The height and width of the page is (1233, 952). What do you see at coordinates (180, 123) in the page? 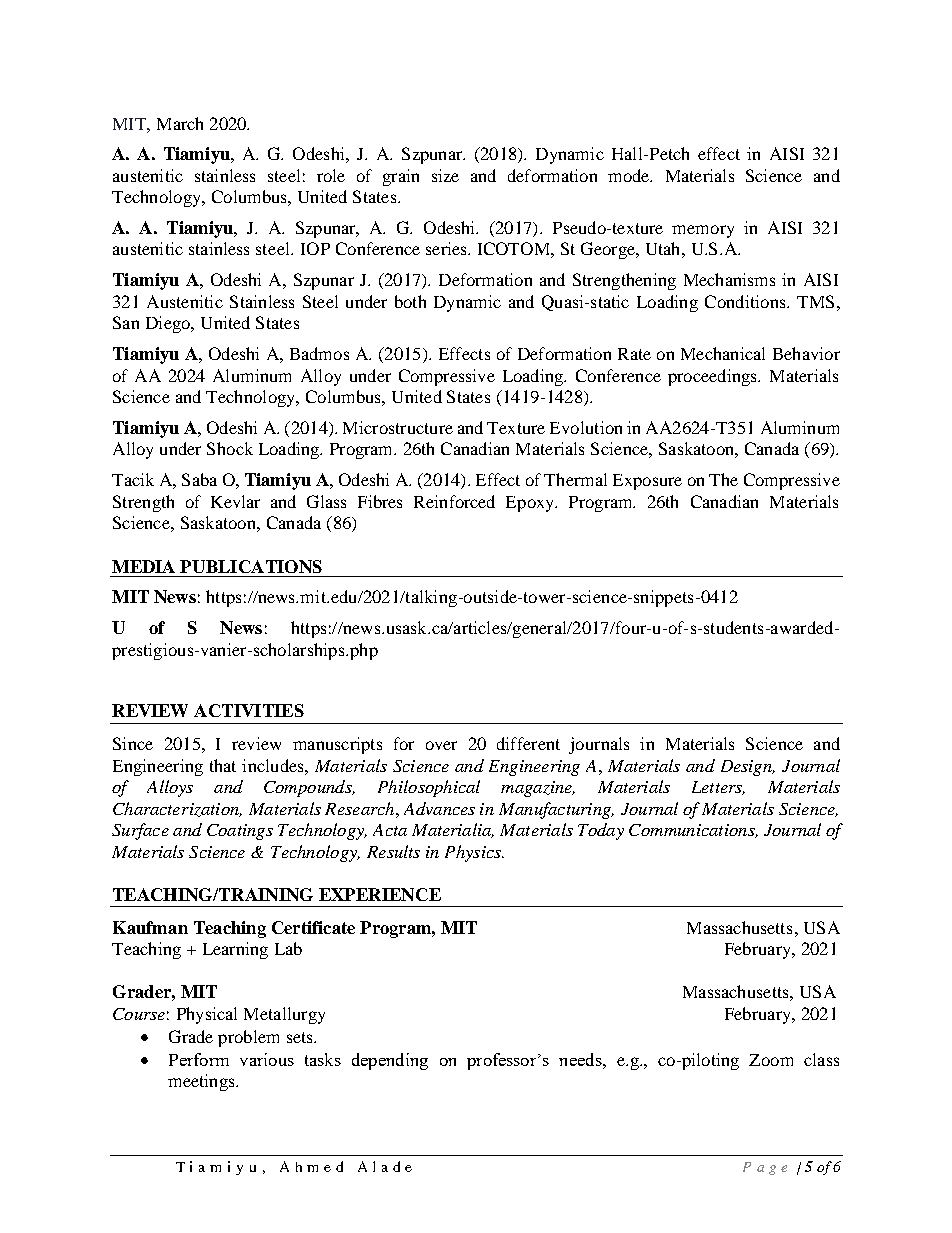
I see `March` at bounding box center [180, 123].
